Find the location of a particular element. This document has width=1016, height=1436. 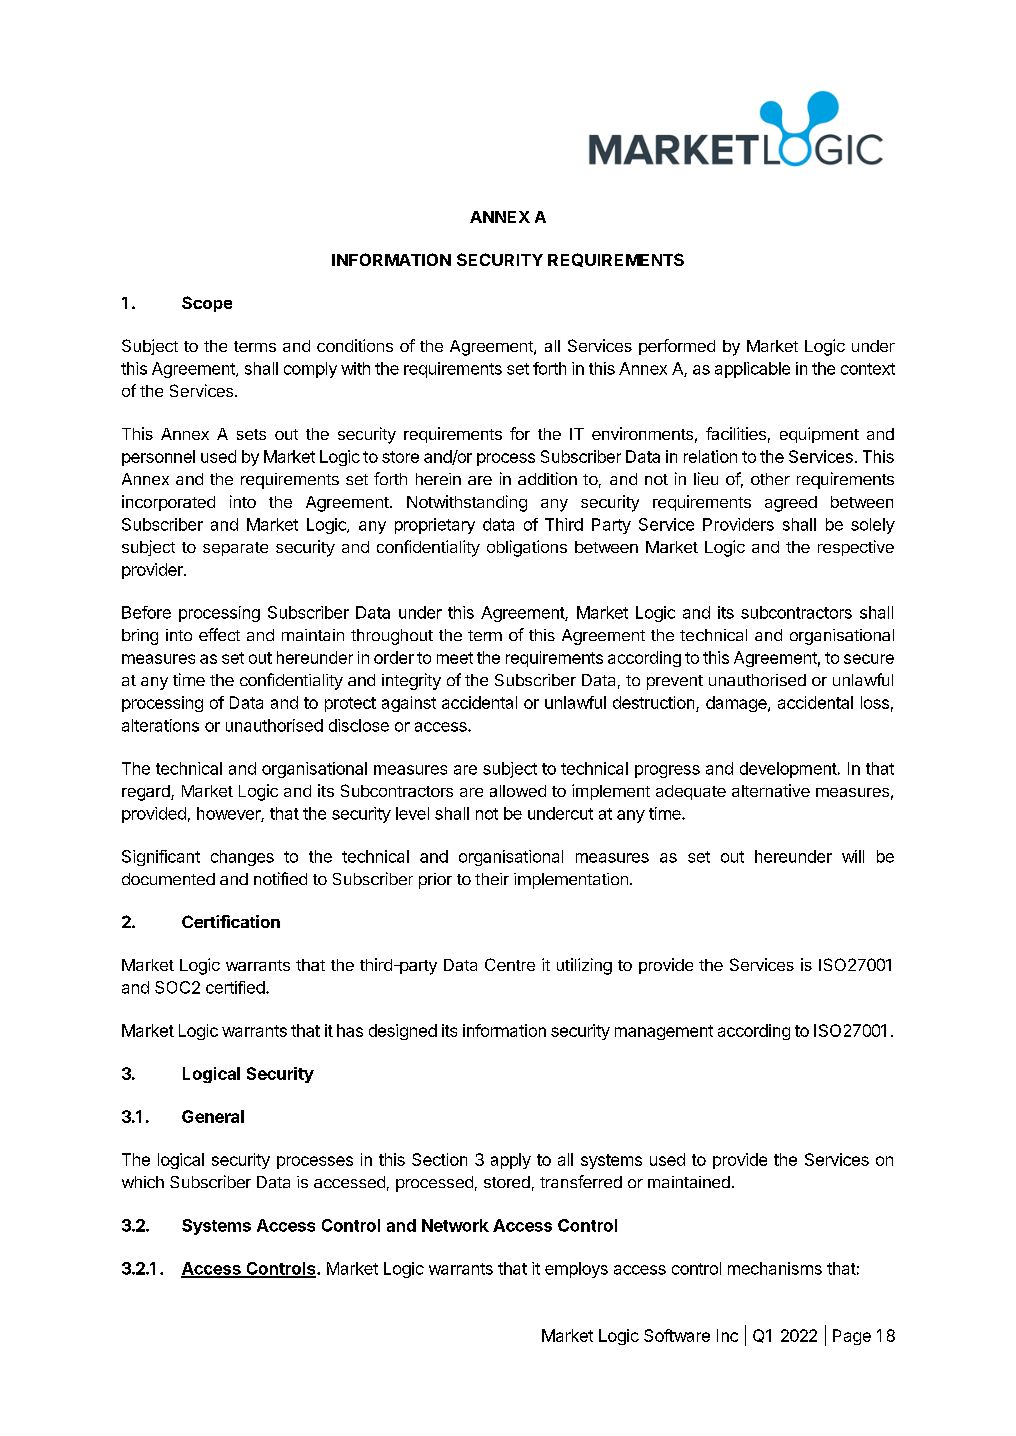

Scope is located at coordinates (207, 304).
